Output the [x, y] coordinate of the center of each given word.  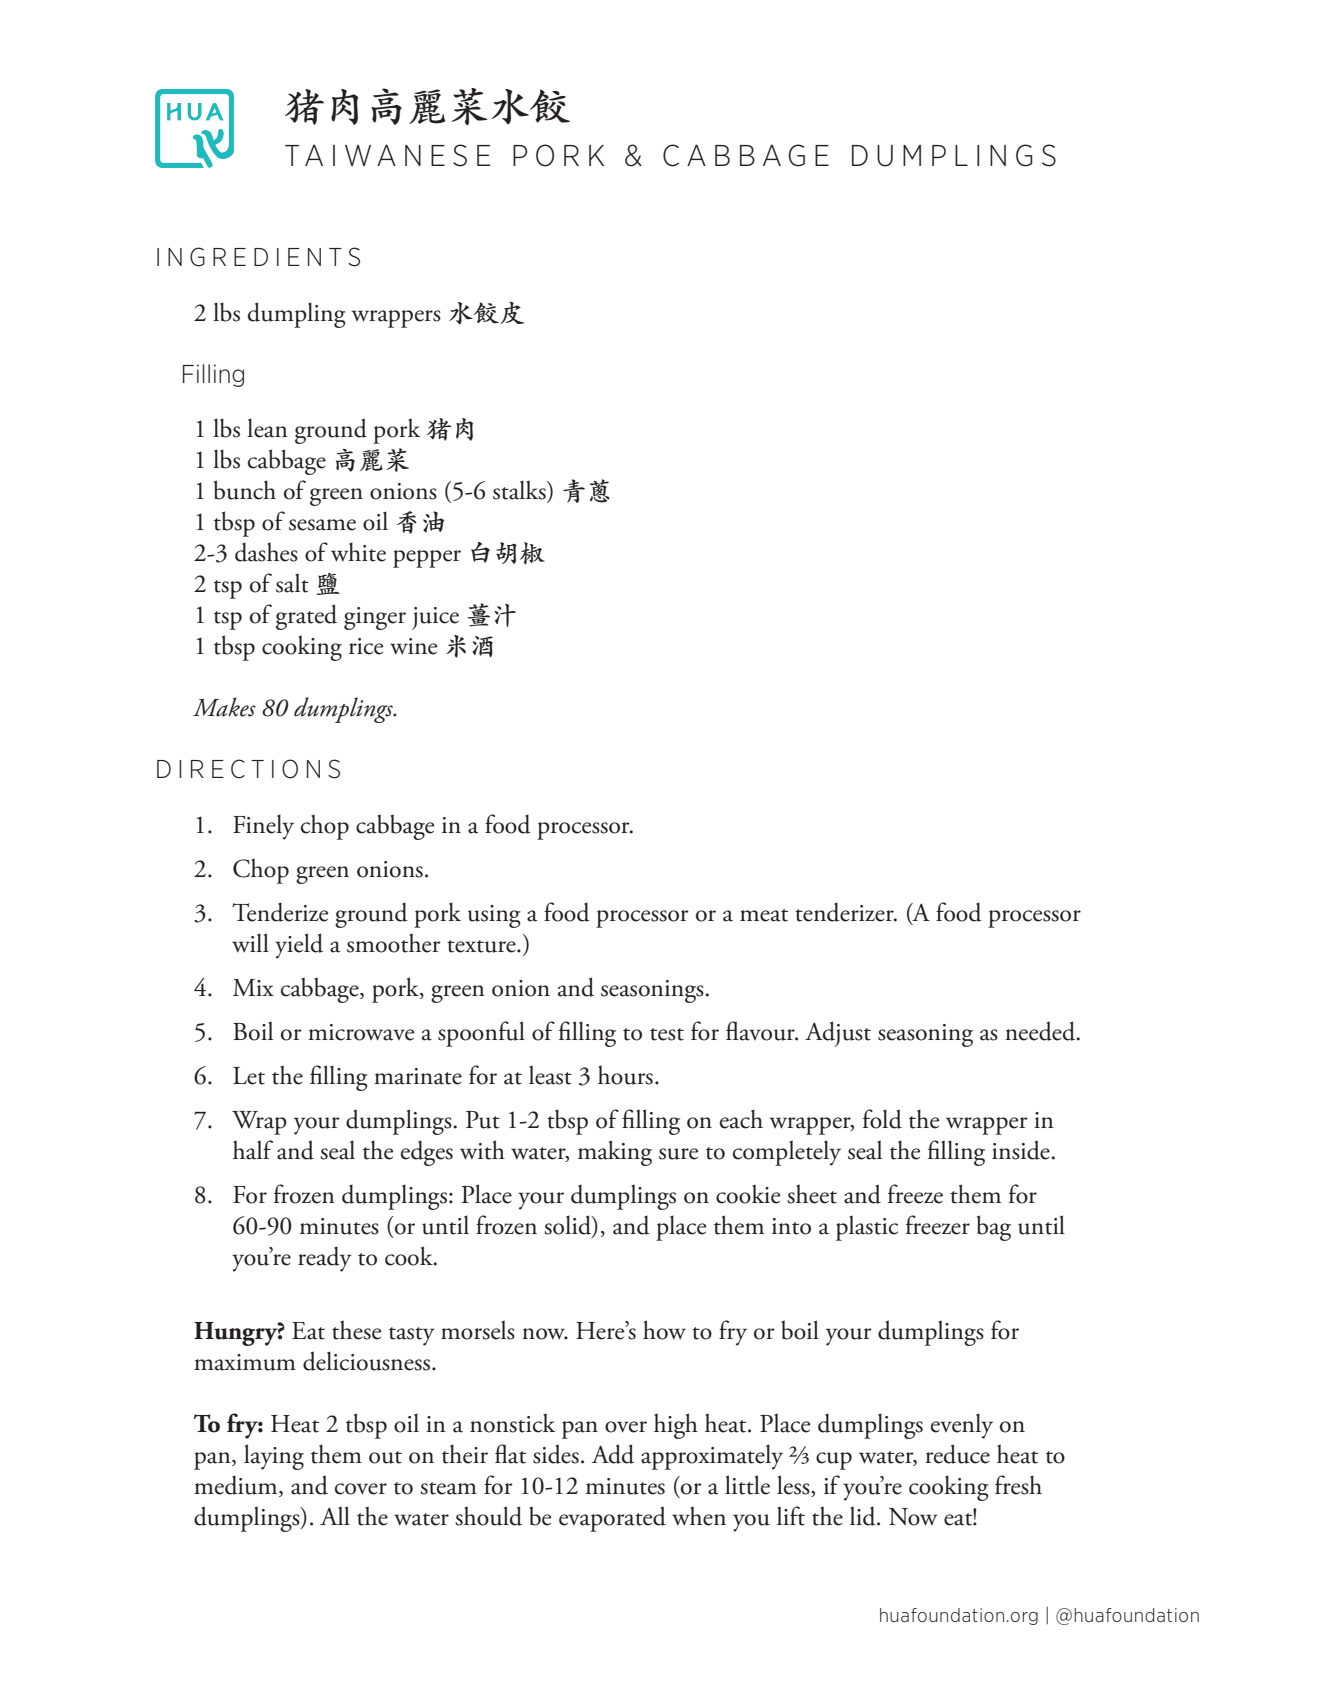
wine [413, 646]
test [667, 1034]
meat [764, 915]
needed [1041, 1031]
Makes [224, 707]
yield [299, 946]
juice [435, 618]
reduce [957, 1454]
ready [325, 1259]
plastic [867, 1228]
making [615, 1153]
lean [267, 428]
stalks [520, 490]
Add [613, 1454]
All [335, 1515]
